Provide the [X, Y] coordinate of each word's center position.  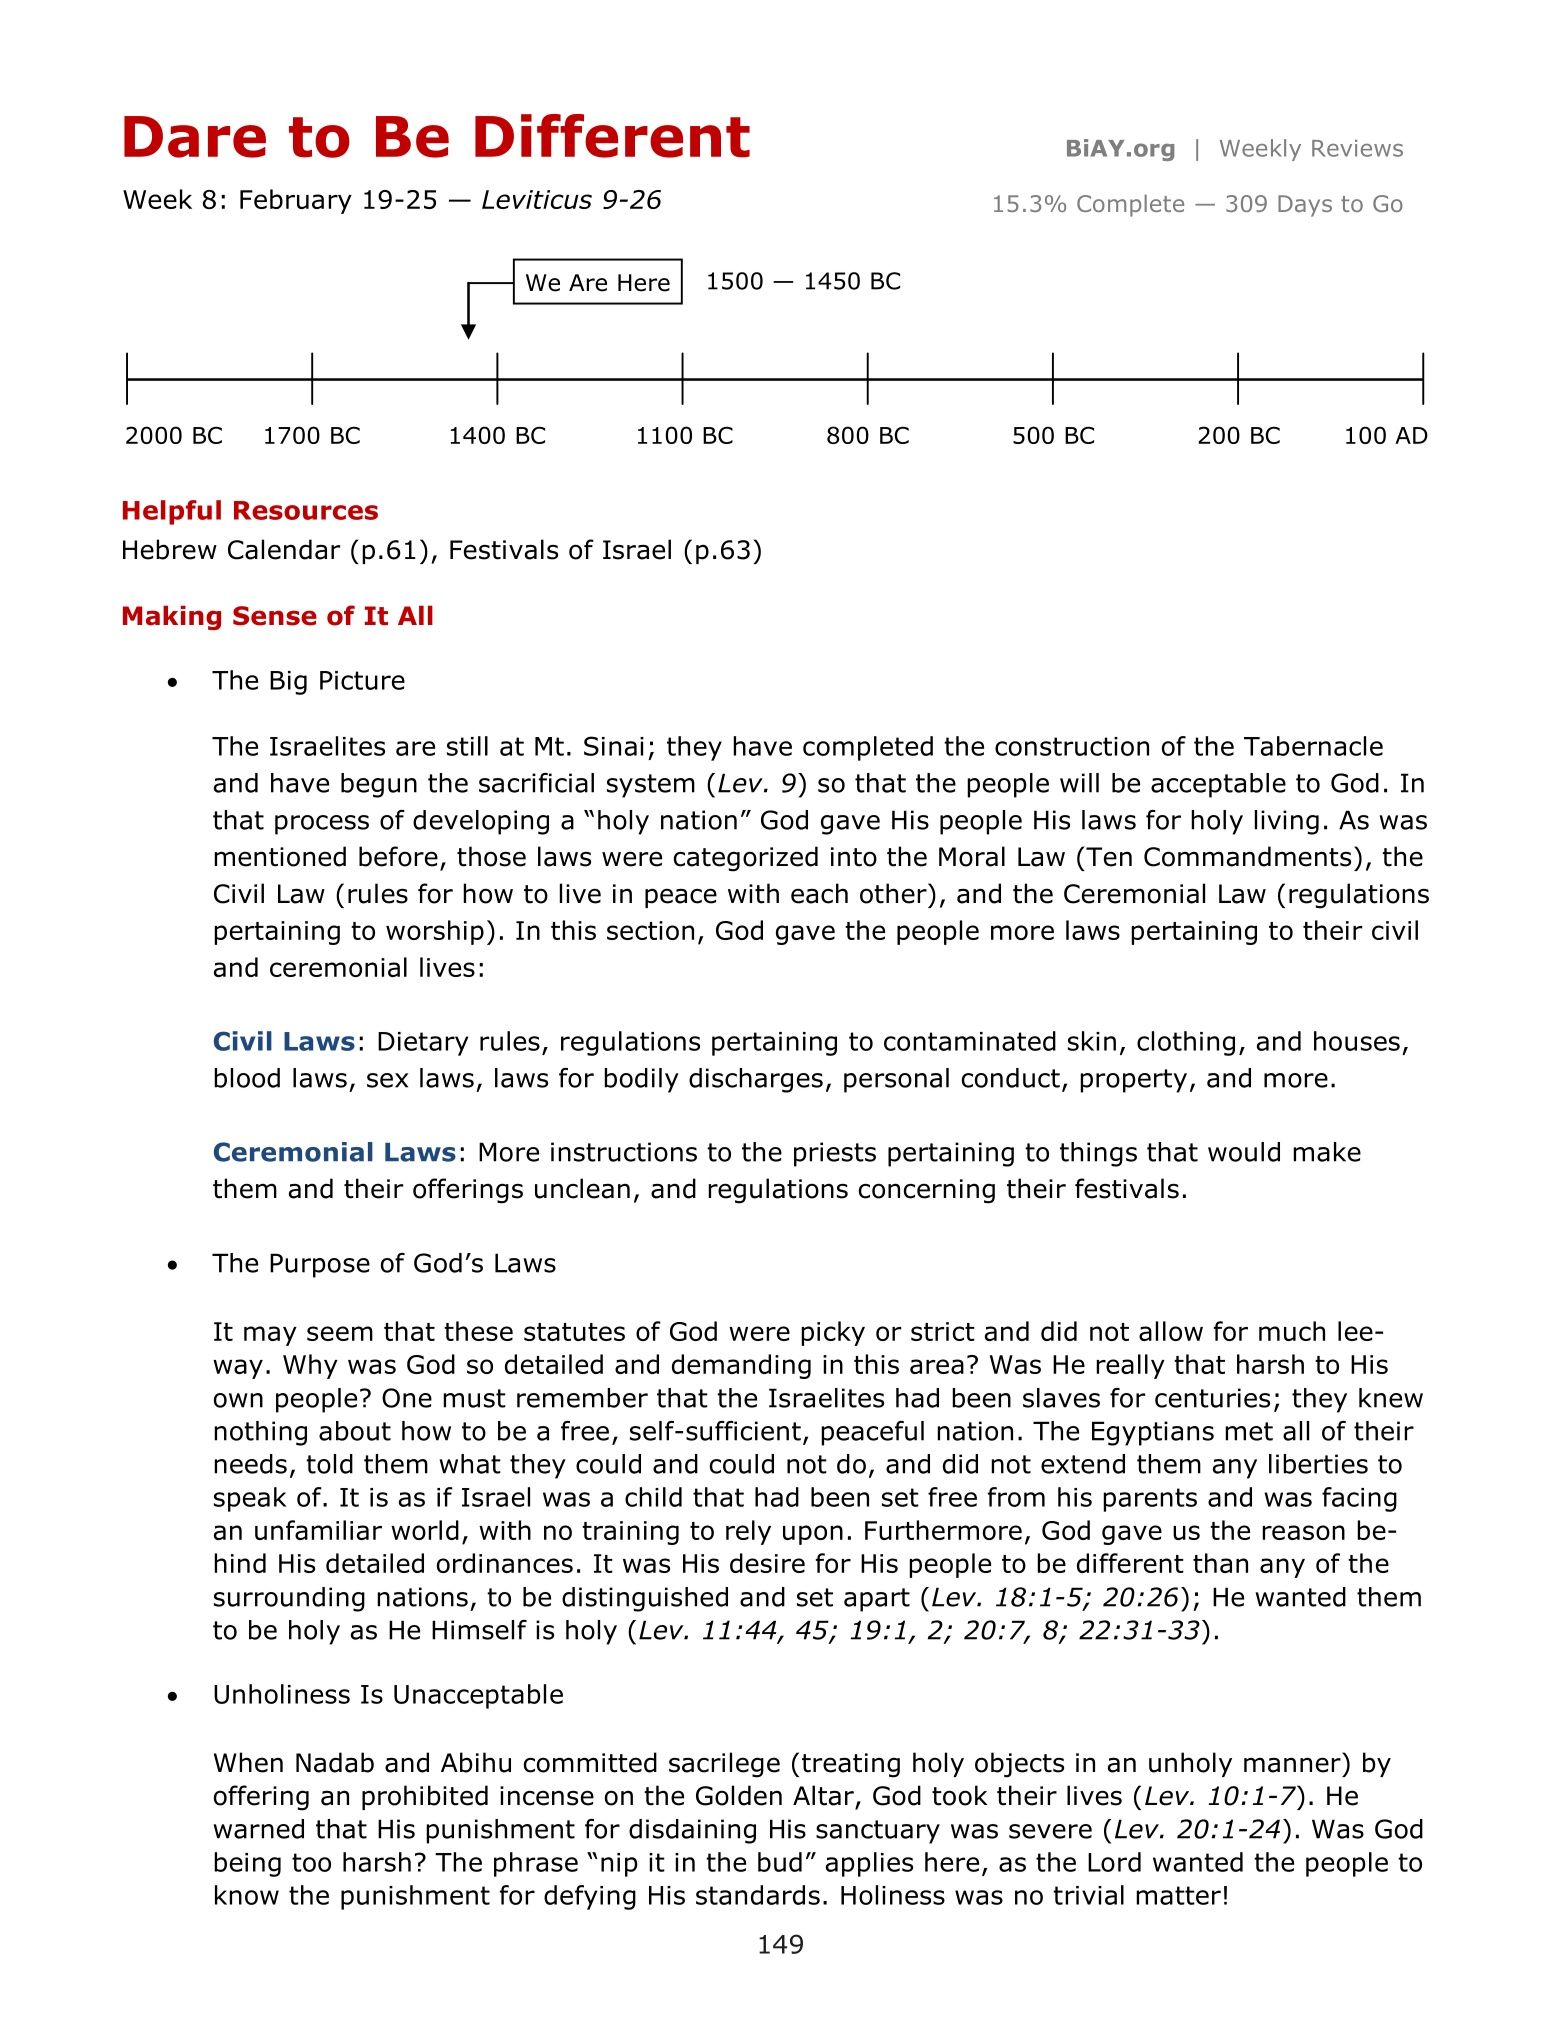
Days [1305, 206]
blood [247, 1078]
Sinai [614, 746]
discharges [756, 1080]
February [296, 201]
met [1249, 1431]
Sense [275, 616]
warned [258, 1829]
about [355, 1431]
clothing [1186, 1043]
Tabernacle [1313, 746]
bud [780, 1862]
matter [1178, 1895]
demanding [741, 1366]
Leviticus [537, 199]
